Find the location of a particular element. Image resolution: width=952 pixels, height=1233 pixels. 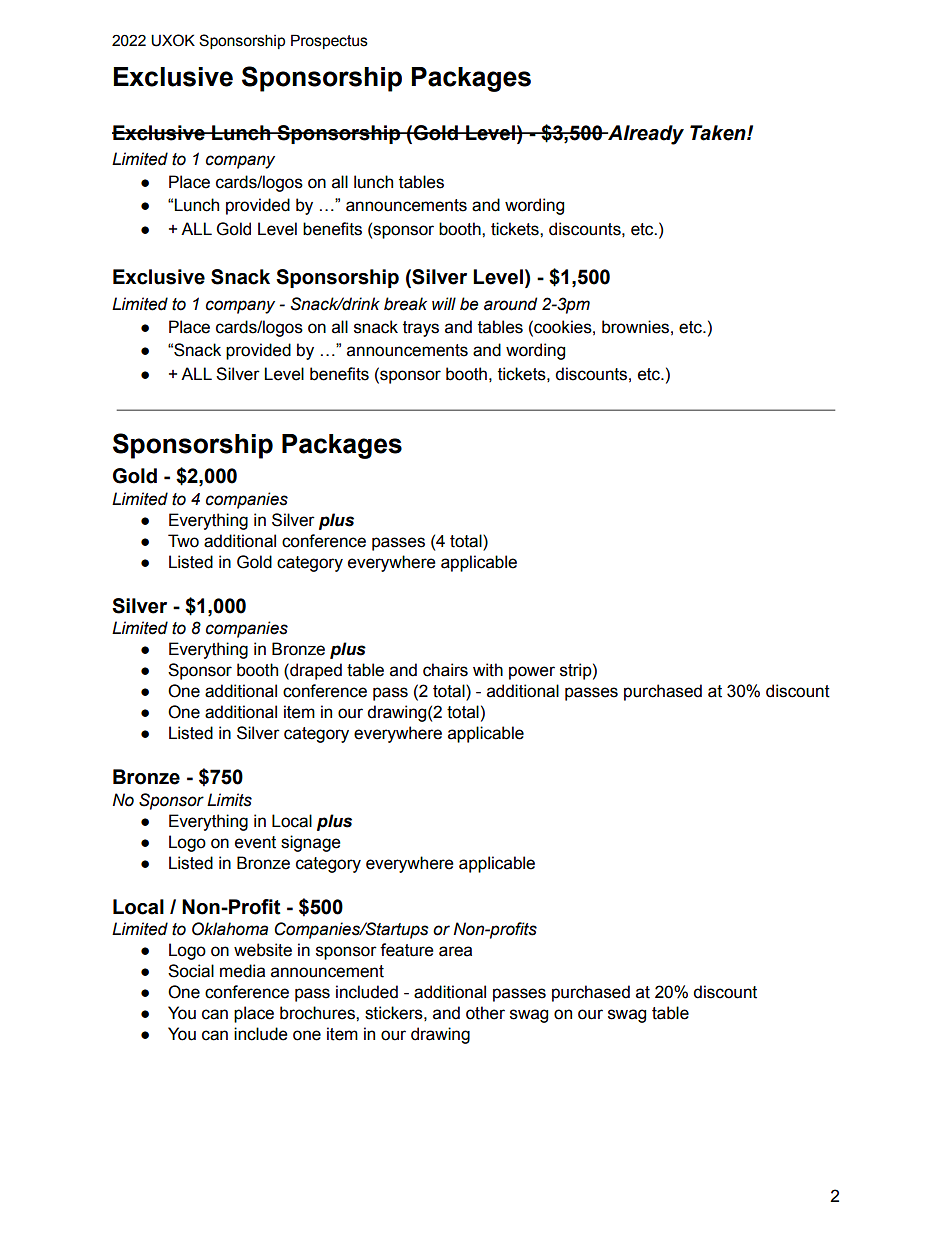

other is located at coordinates (485, 1013).
